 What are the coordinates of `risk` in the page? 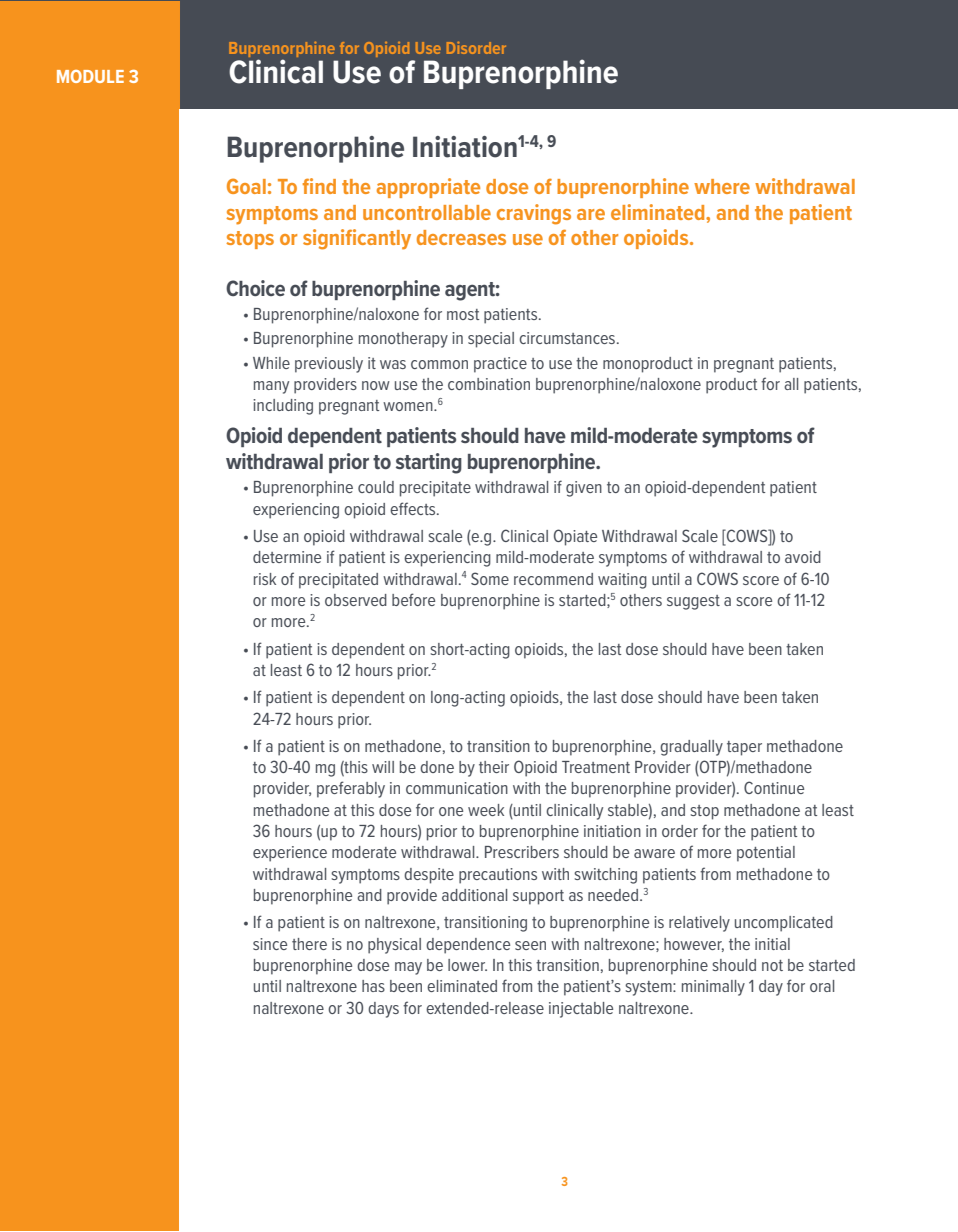 It's located at (265, 579).
